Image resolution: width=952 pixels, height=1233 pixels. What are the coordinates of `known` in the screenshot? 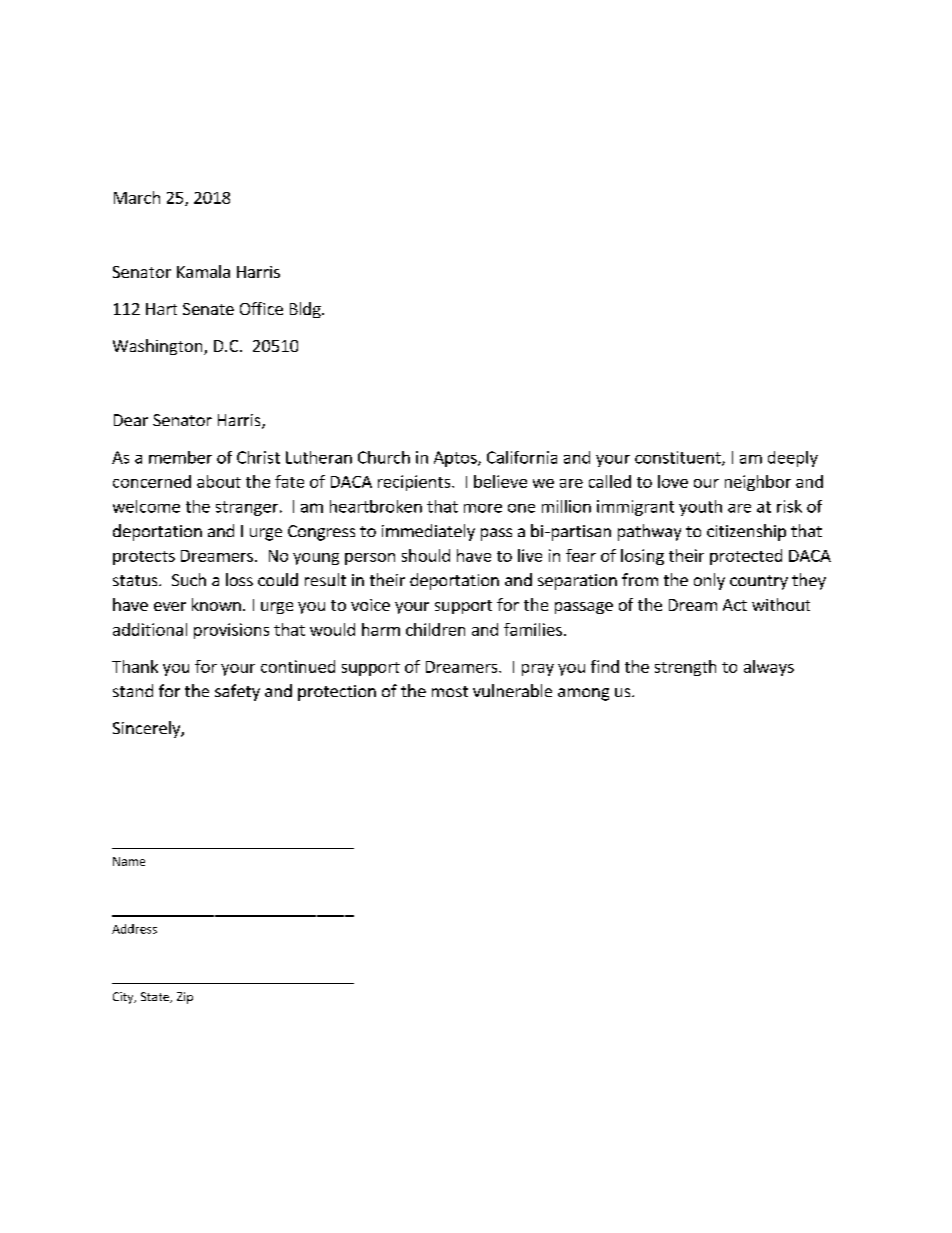 It's located at (216, 604).
